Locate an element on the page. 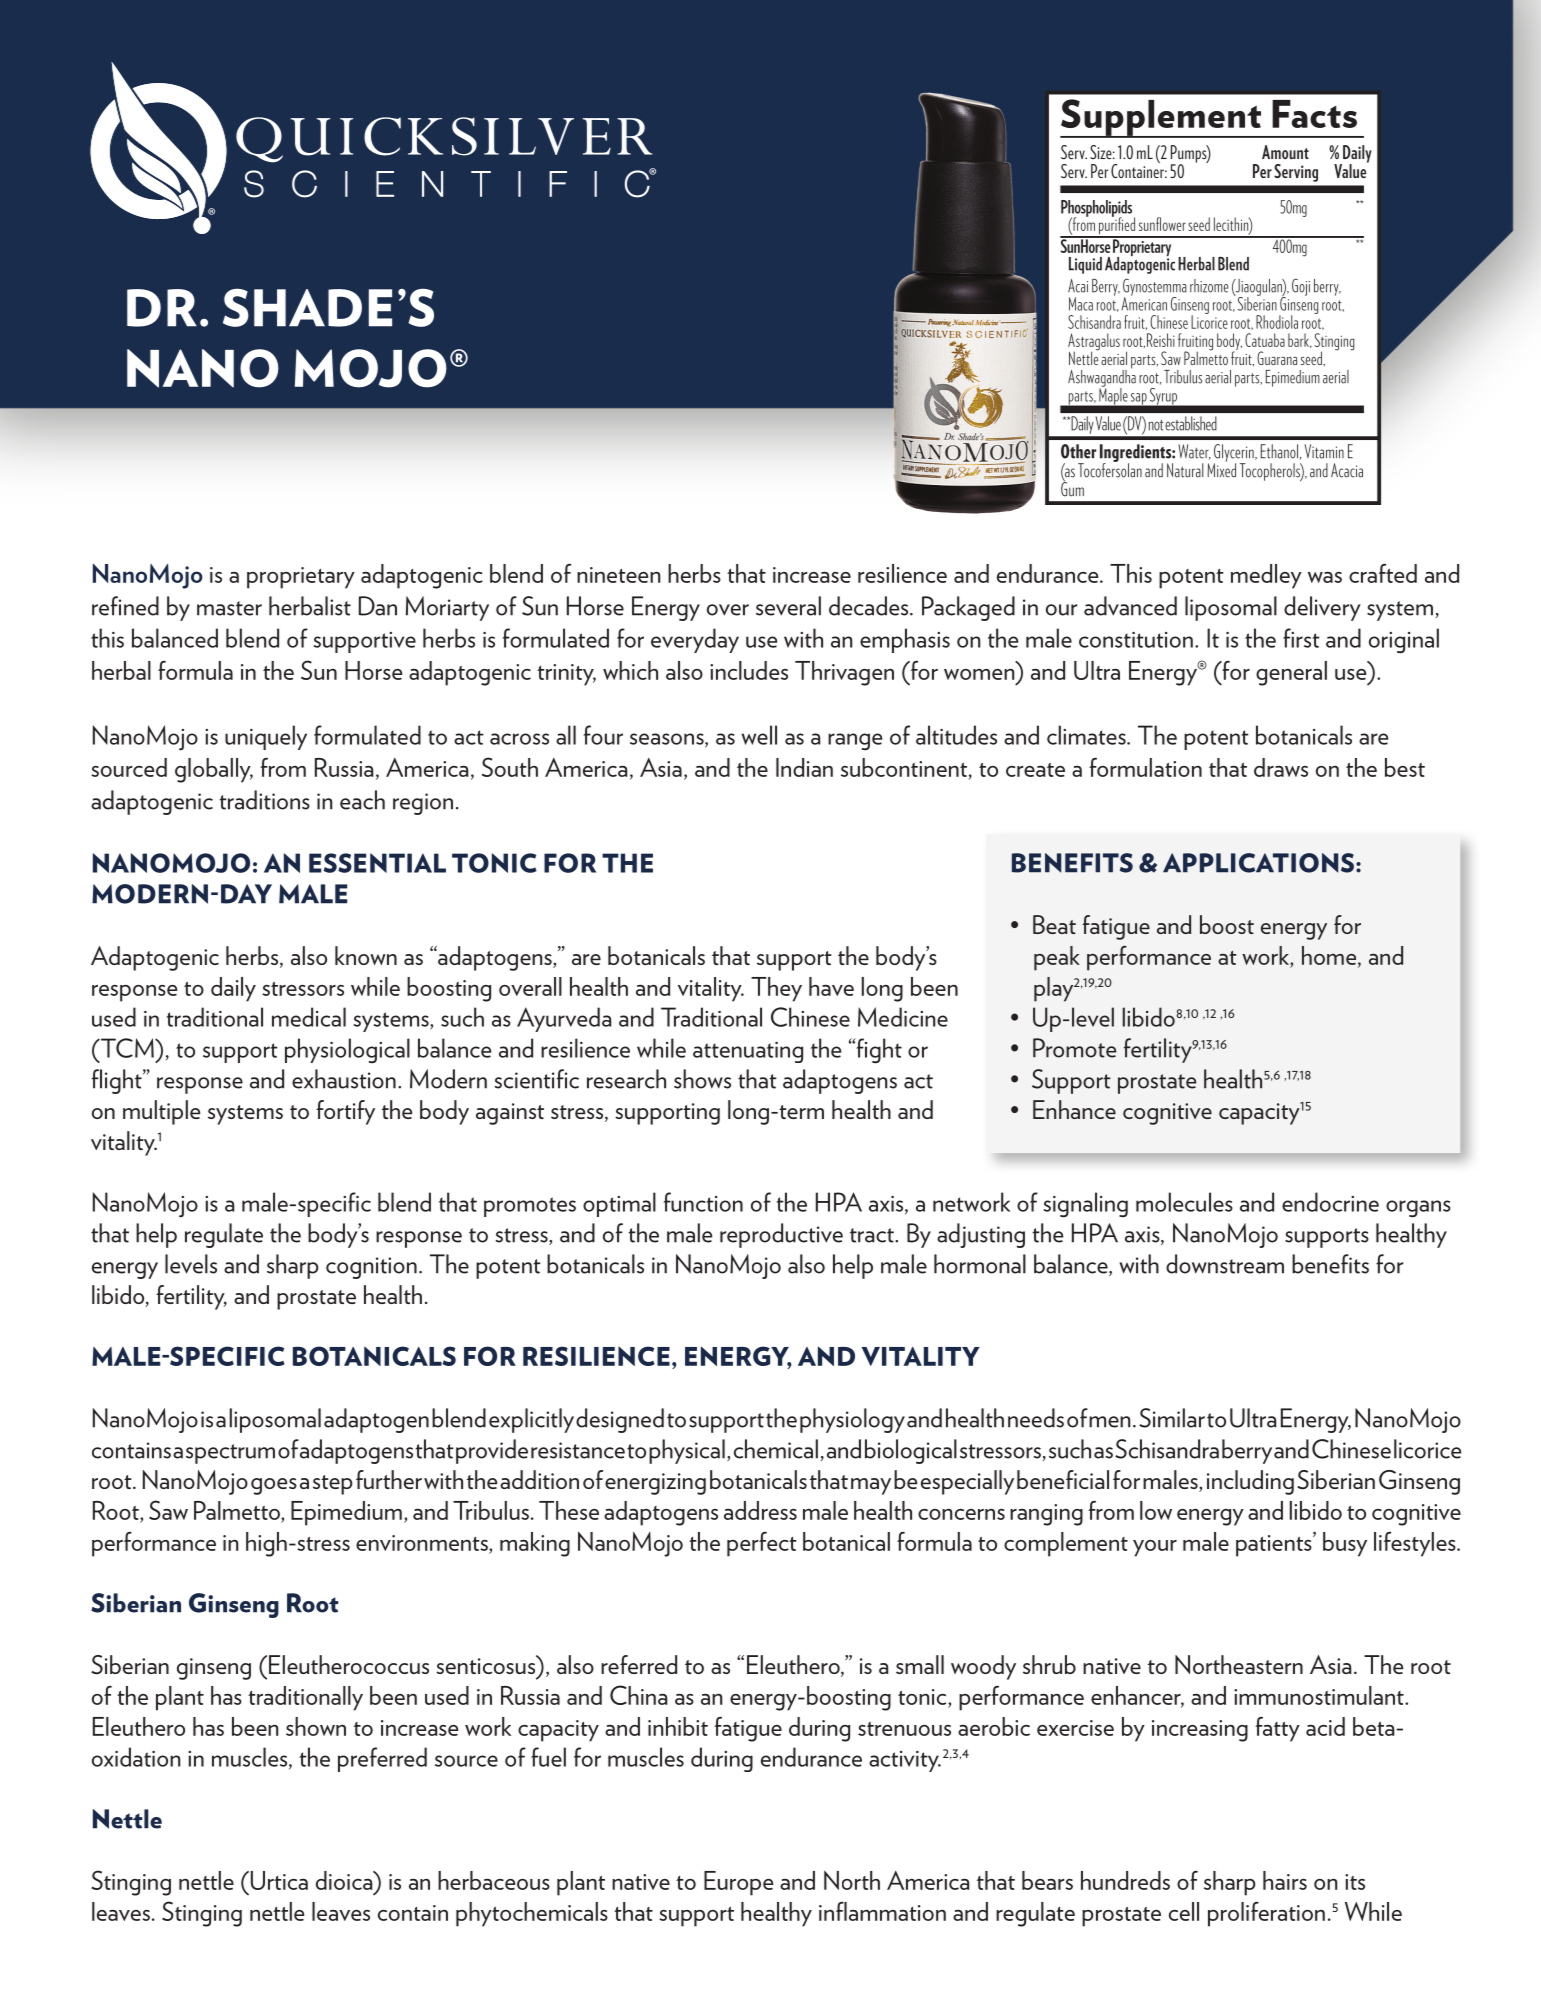 This document has width=1541, height=1995. herbaceous is located at coordinates (494, 1880).
